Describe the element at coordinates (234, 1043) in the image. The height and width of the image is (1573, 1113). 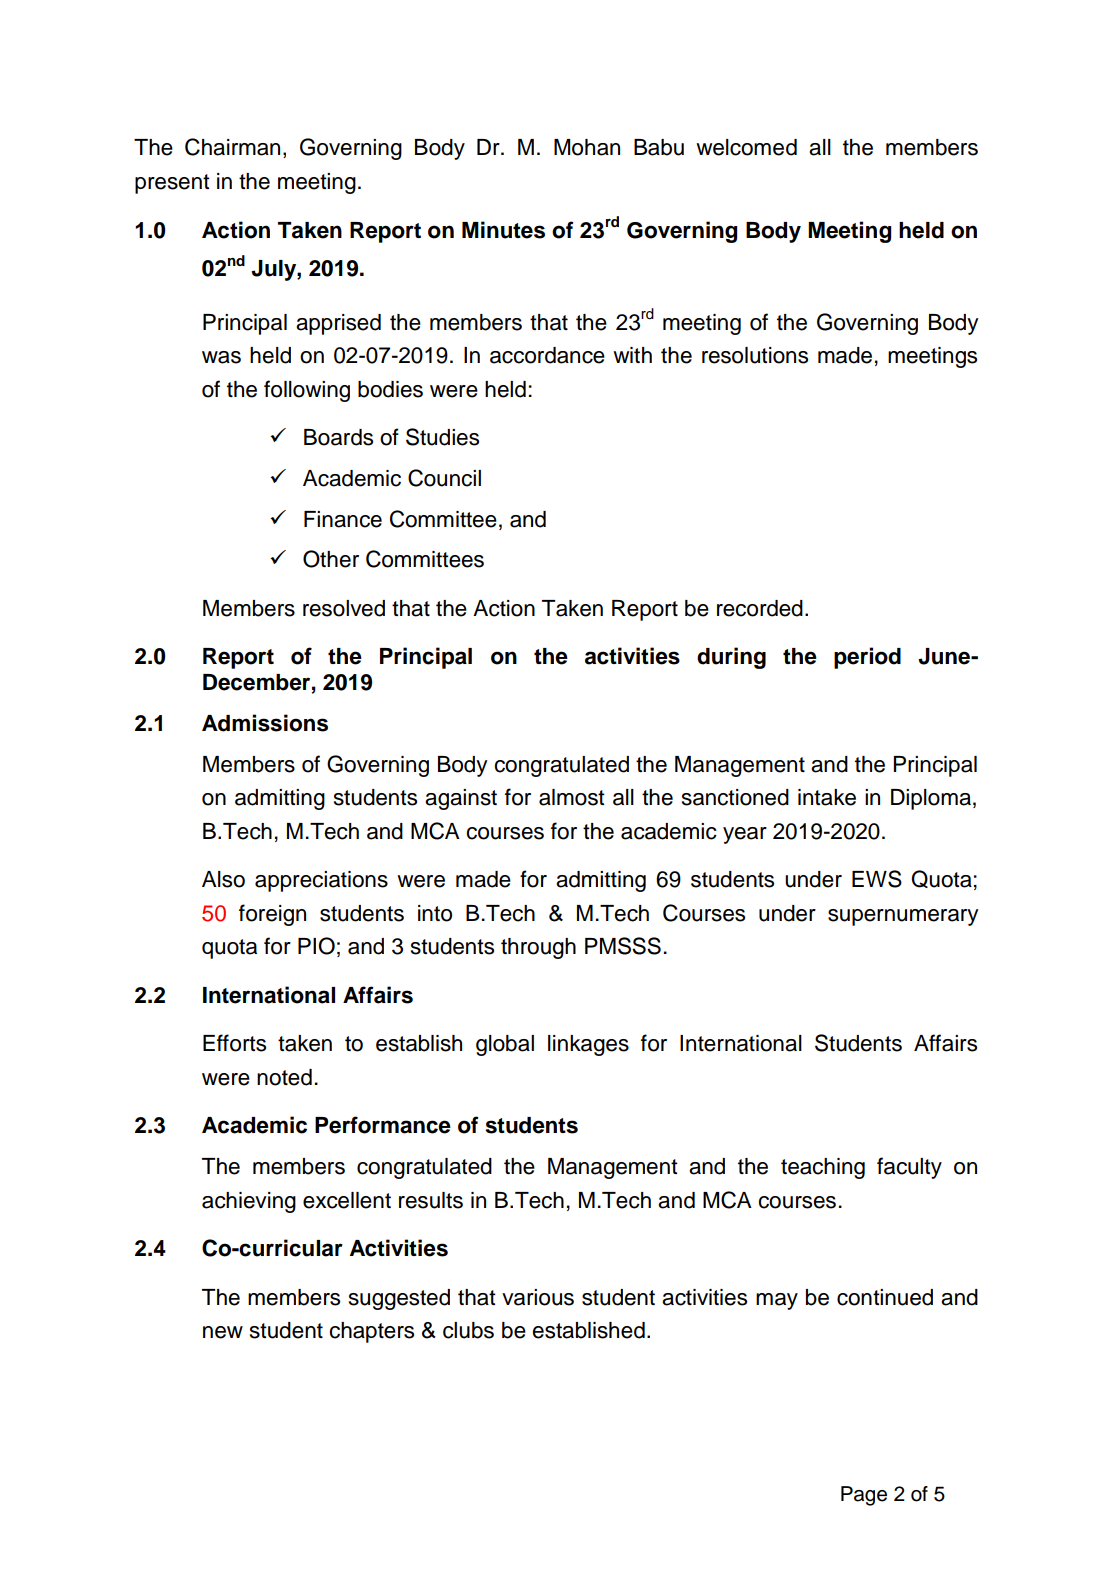
I see `Efforts` at that location.
